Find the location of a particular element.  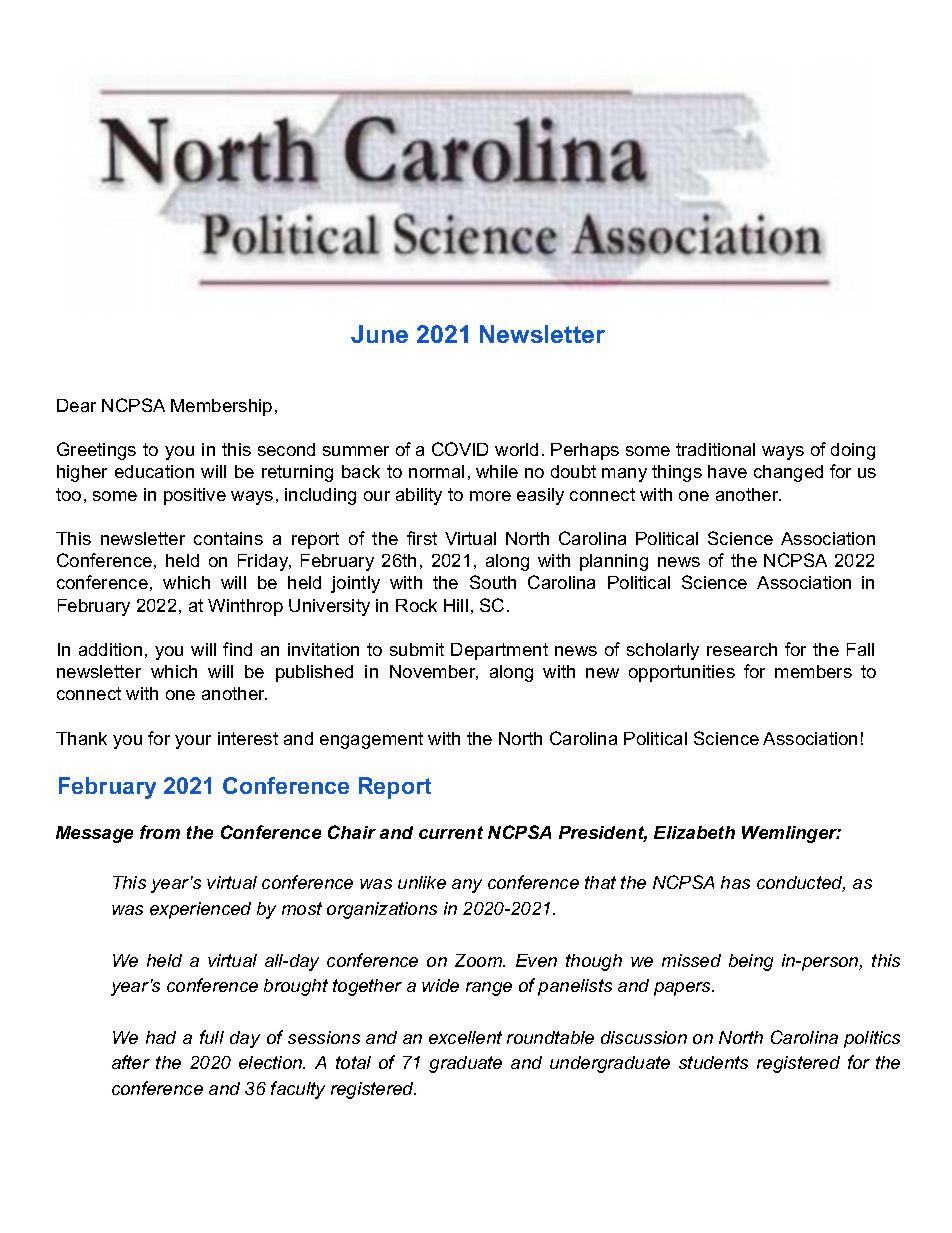

Zoom is located at coordinates (480, 960).
